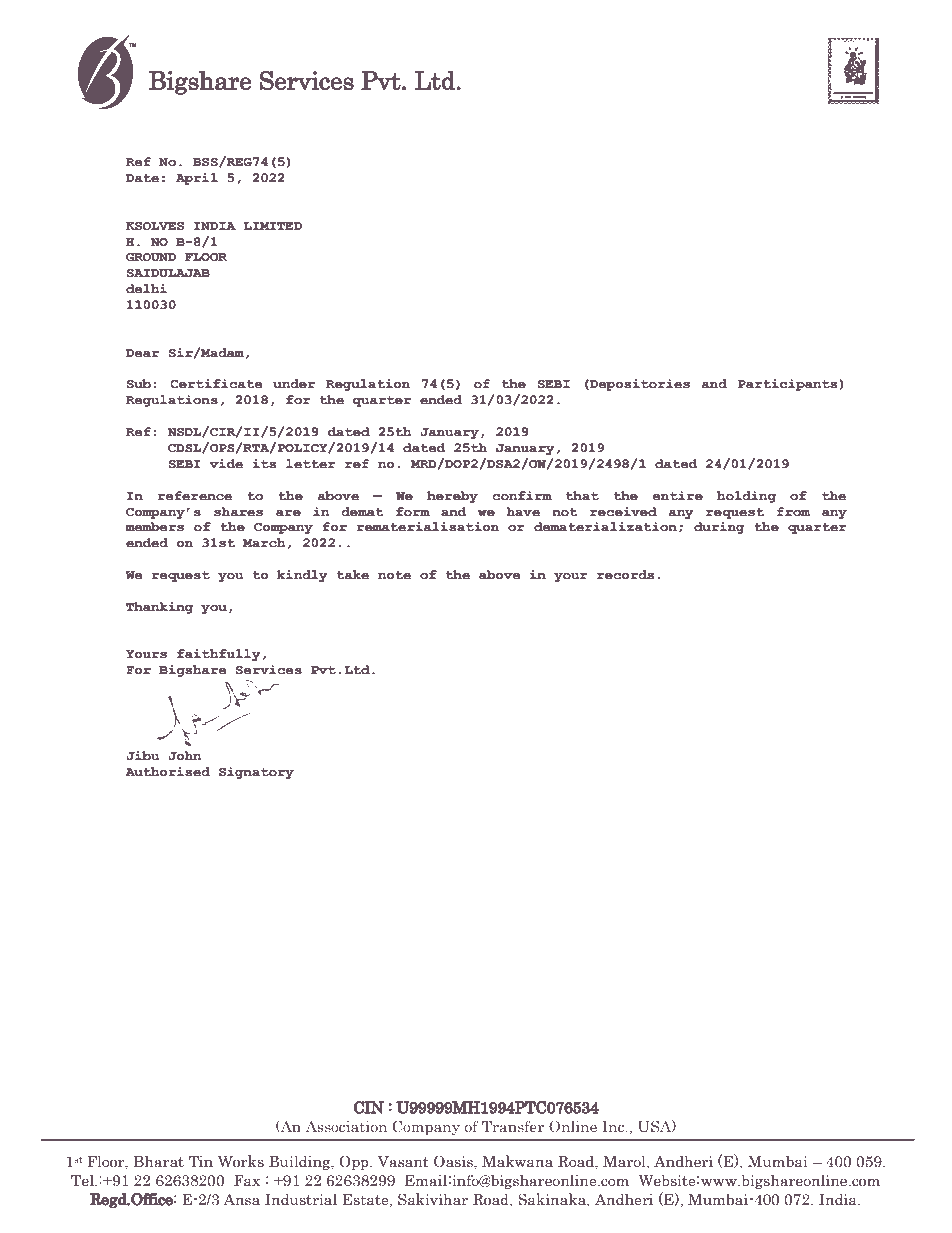 The image size is (952, 1233). Describe the element at coordinates (614, 1126) in the screenshot. I see `Inc` at that location.
